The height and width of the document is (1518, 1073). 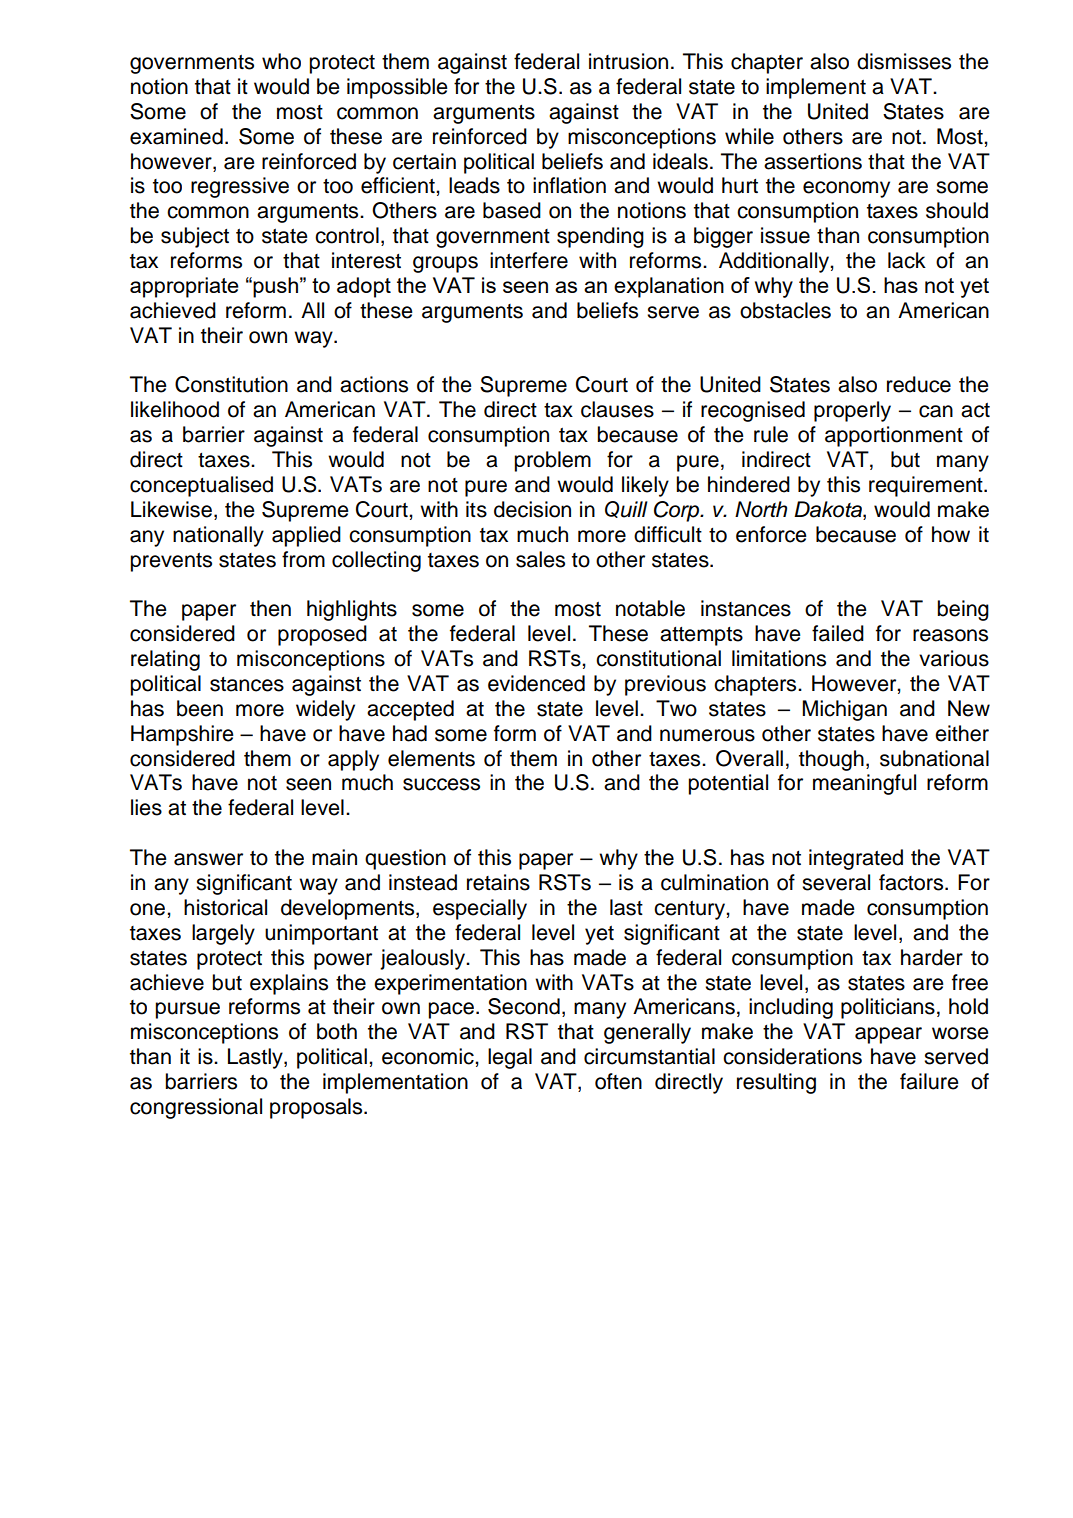 What do you see at coordinates (904, 61) in the document?
I see `dismisses` at bounding box center [904, 61].
